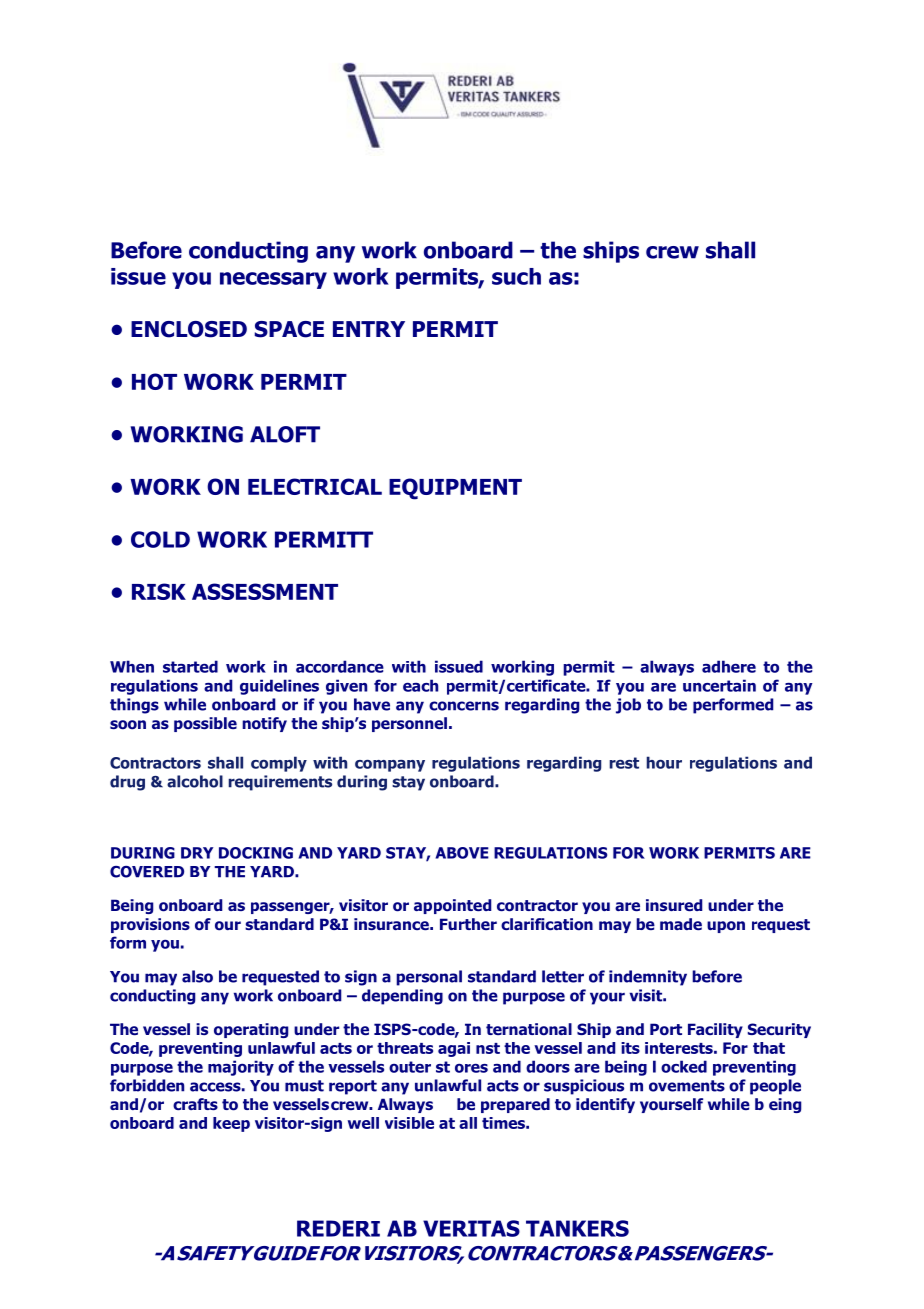  What do you see at coordinates (409, 724) in the image?
I see `personnel` at bounding box center [409, 724].
